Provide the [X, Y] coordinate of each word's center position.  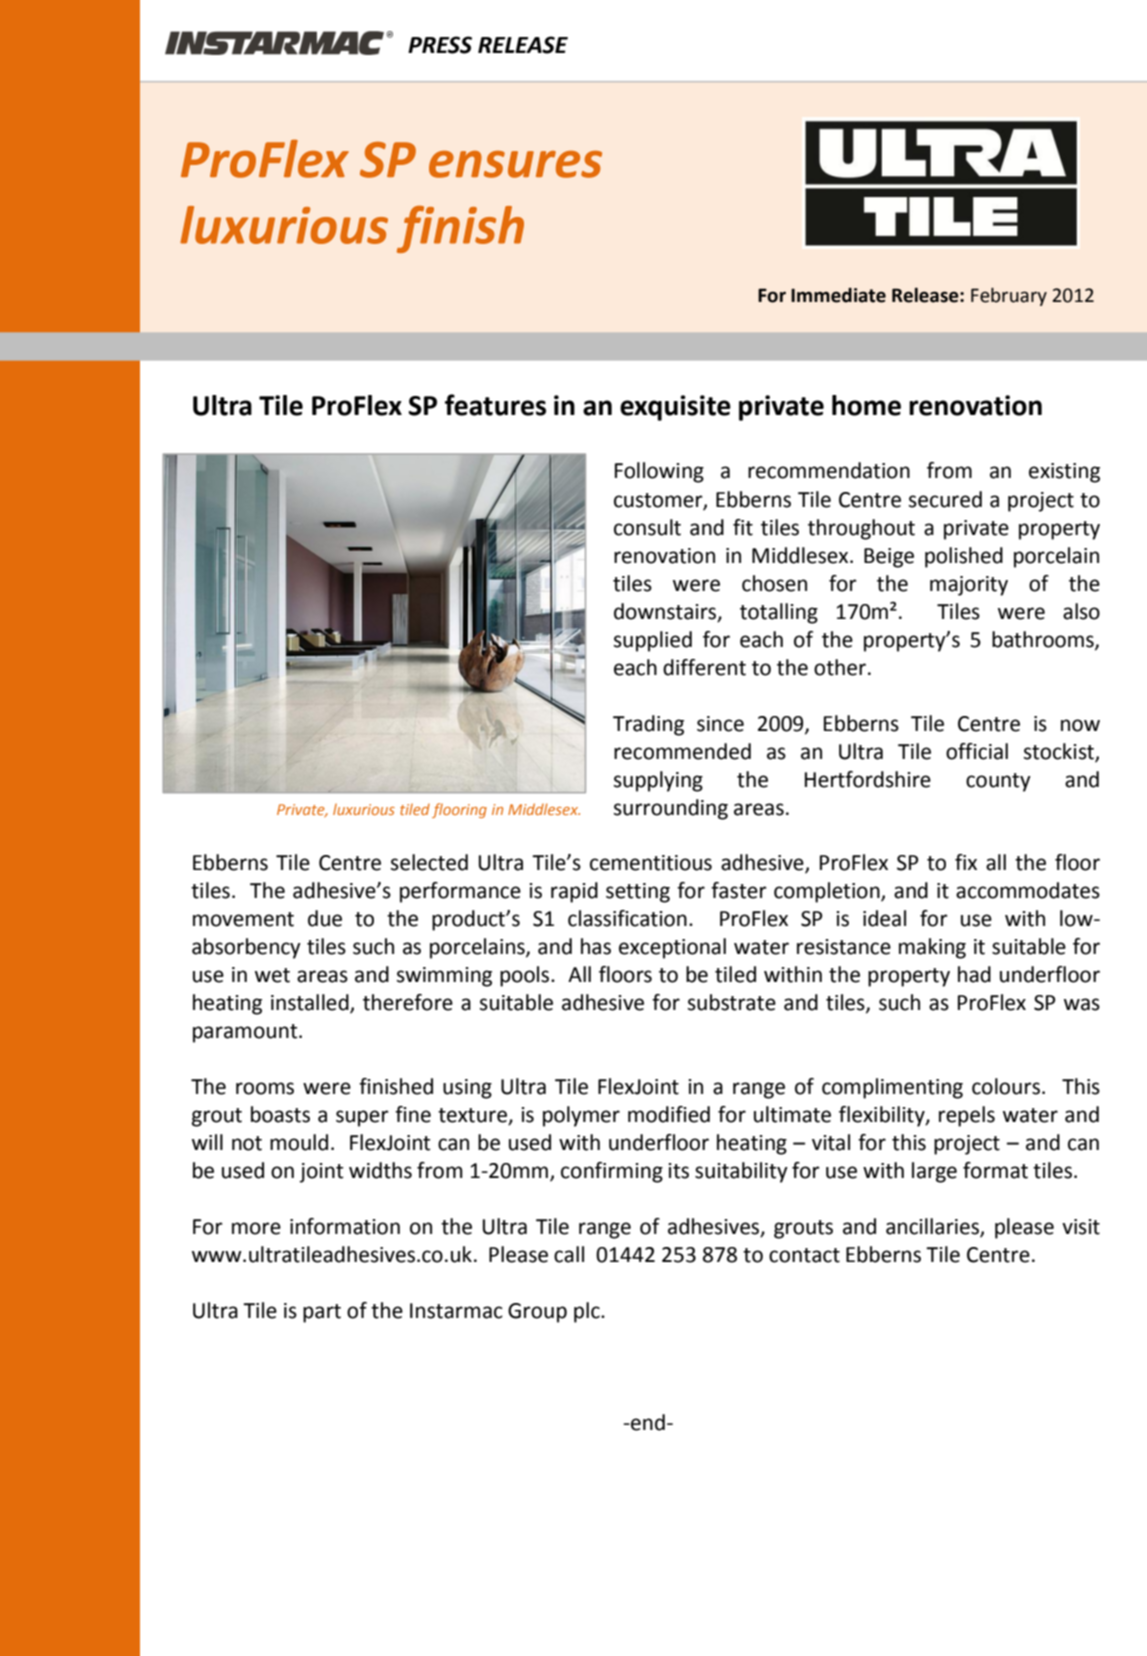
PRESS [440, 45]
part [322, 1313]
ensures [515, 164]
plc [588, 1312]
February [1009, 297]
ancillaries [933, 1227]
